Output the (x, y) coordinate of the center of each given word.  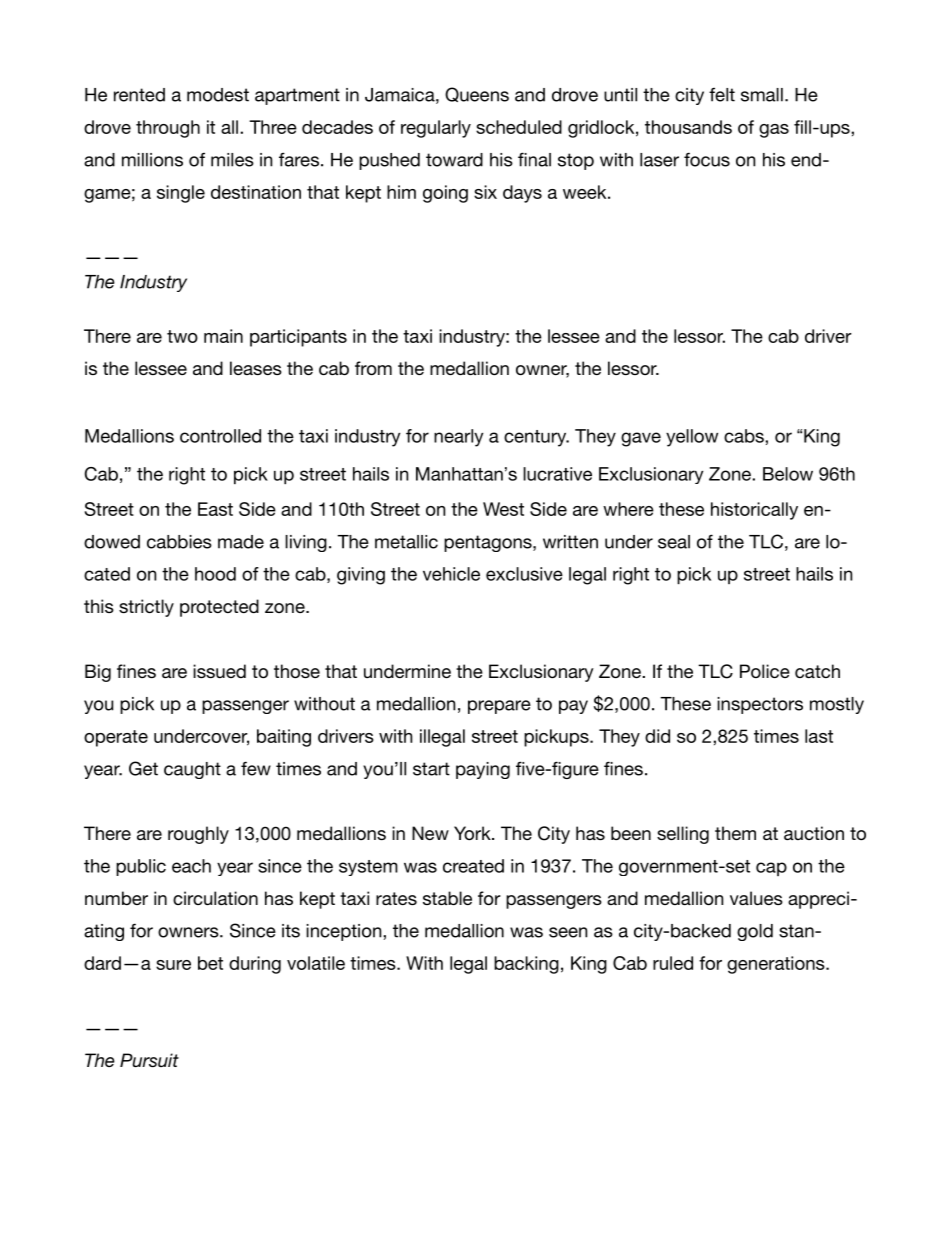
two (182, 336)
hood (215, 574)
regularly (436, 129)
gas (774, 131)
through (168, 129)
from (373, 368)
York (473, 833)
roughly (198, 835)
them (735, 833)
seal (674, 542)
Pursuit (149, 1060)
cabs (745, 436)
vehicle (451, 574)
